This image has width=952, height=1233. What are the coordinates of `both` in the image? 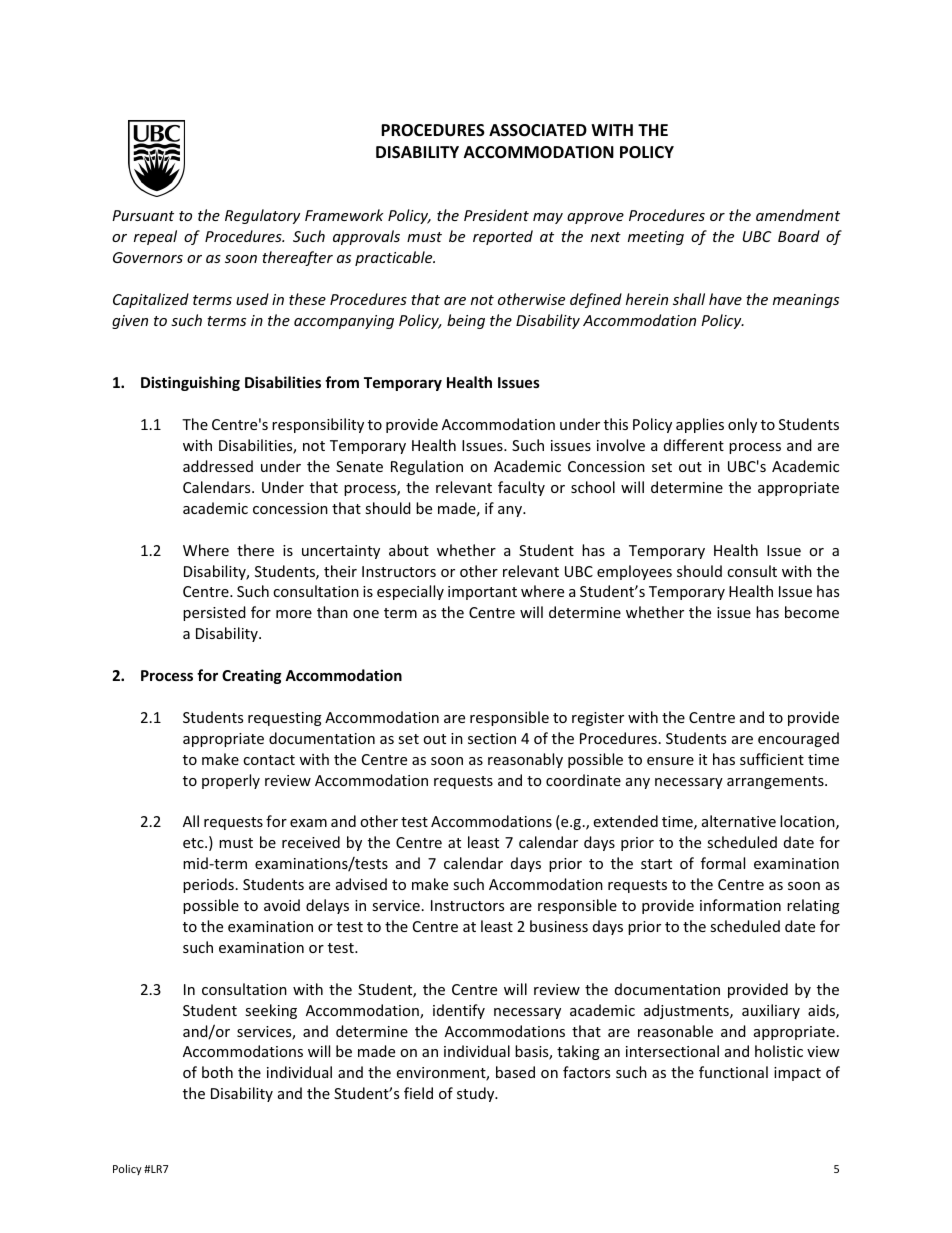 It's located at (217, 1072).
